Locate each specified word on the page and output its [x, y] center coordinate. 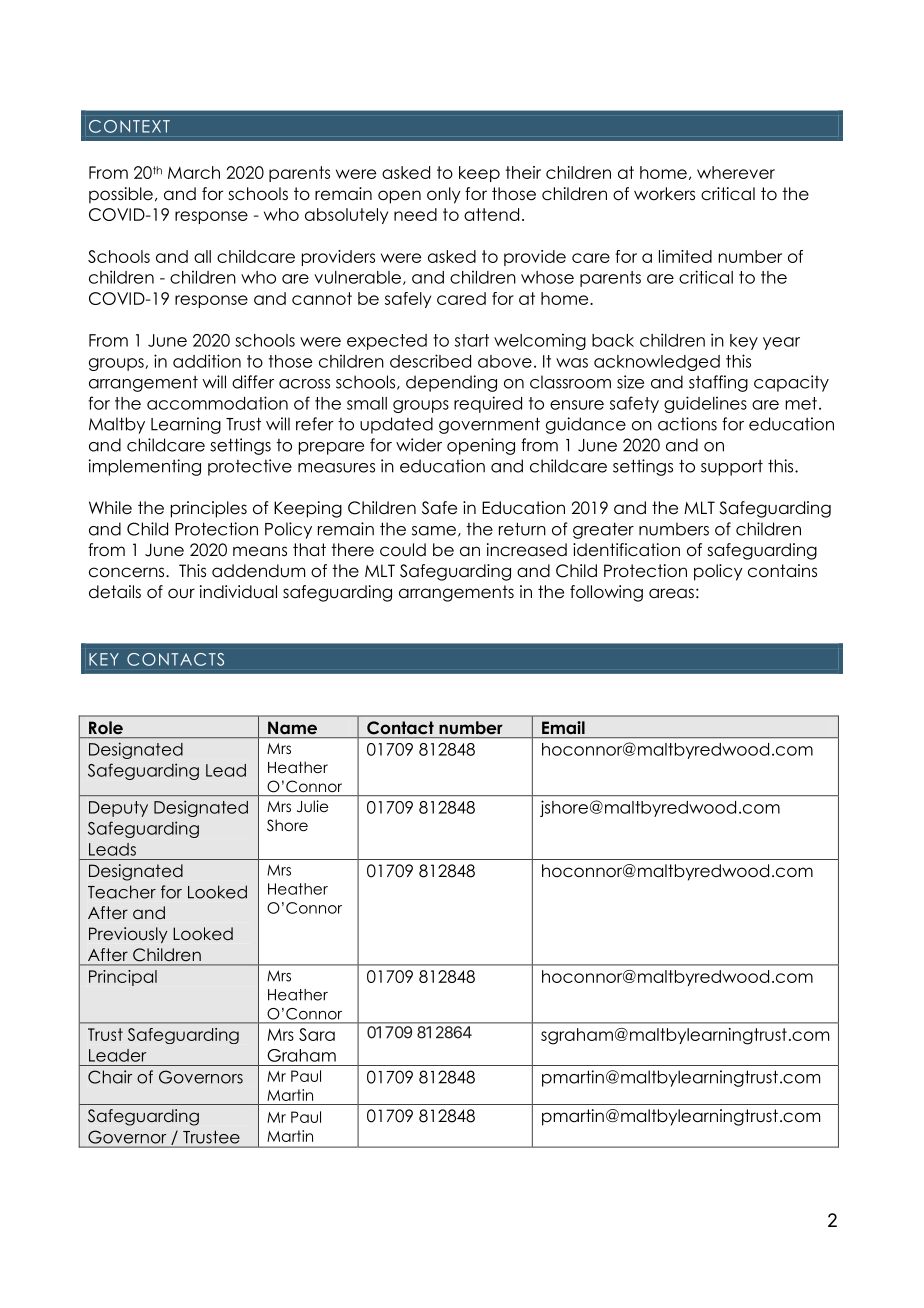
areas [671, 593]
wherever [736, 172]
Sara [317, 1034]
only [444, 195]
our [181, 593]
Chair [110, 1077]
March [194, 172]
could [403, 550]
